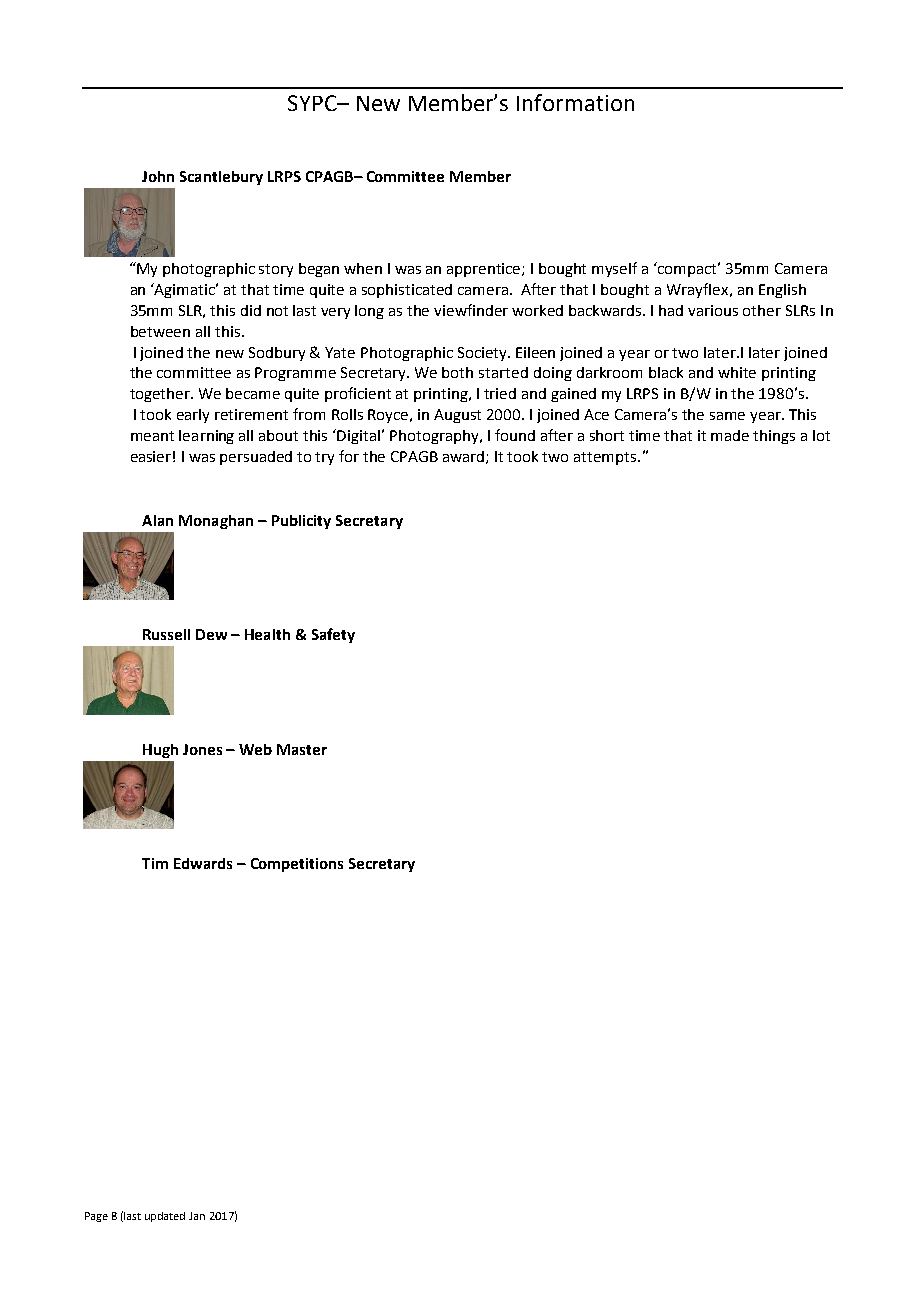 The height and width of the screenshot is (1307, 924). Describe the element at coordinates (333, 635) in the screenshot. I see `Safety` at that location.
